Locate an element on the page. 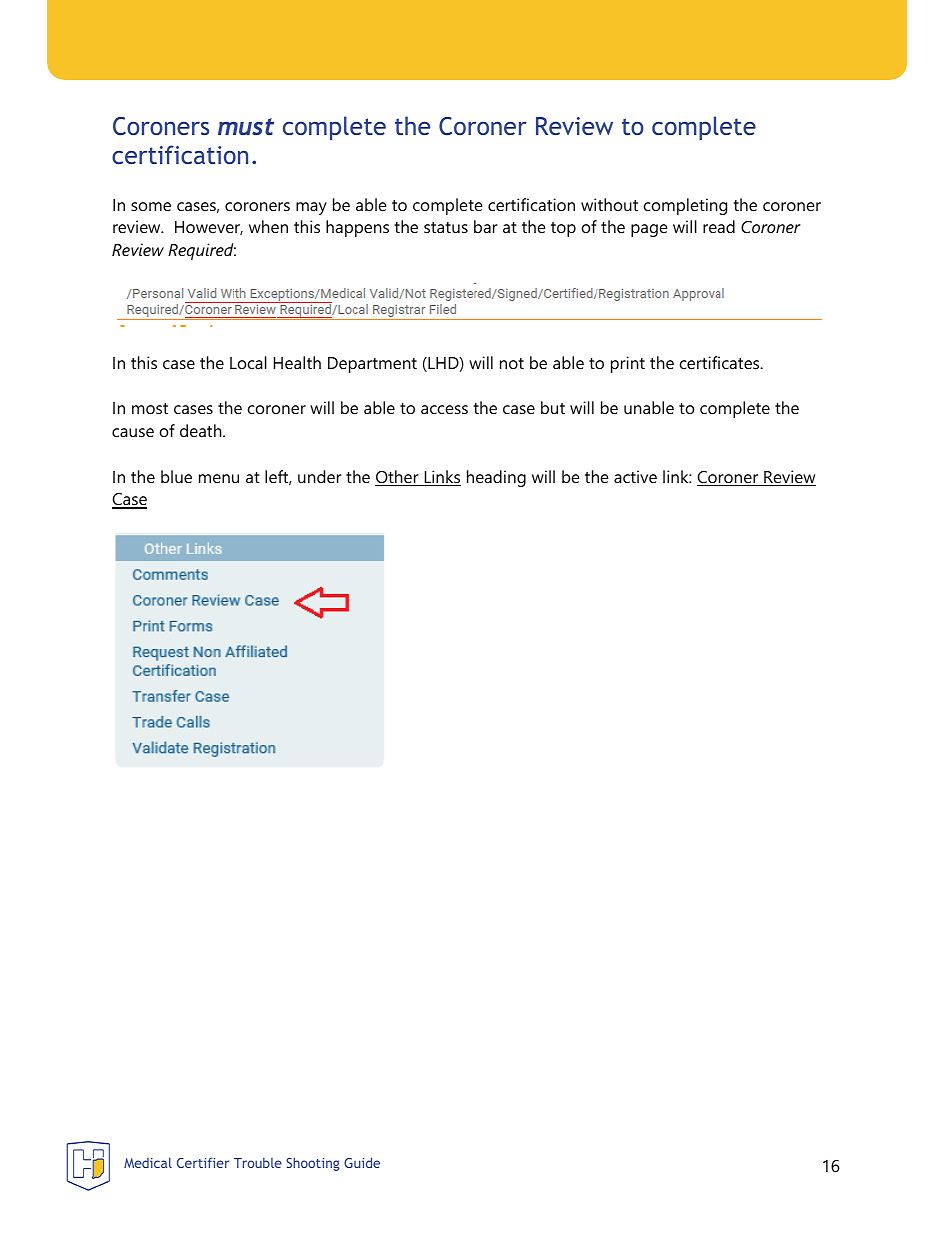  Trouble is located at coordinates (258, 1162).
